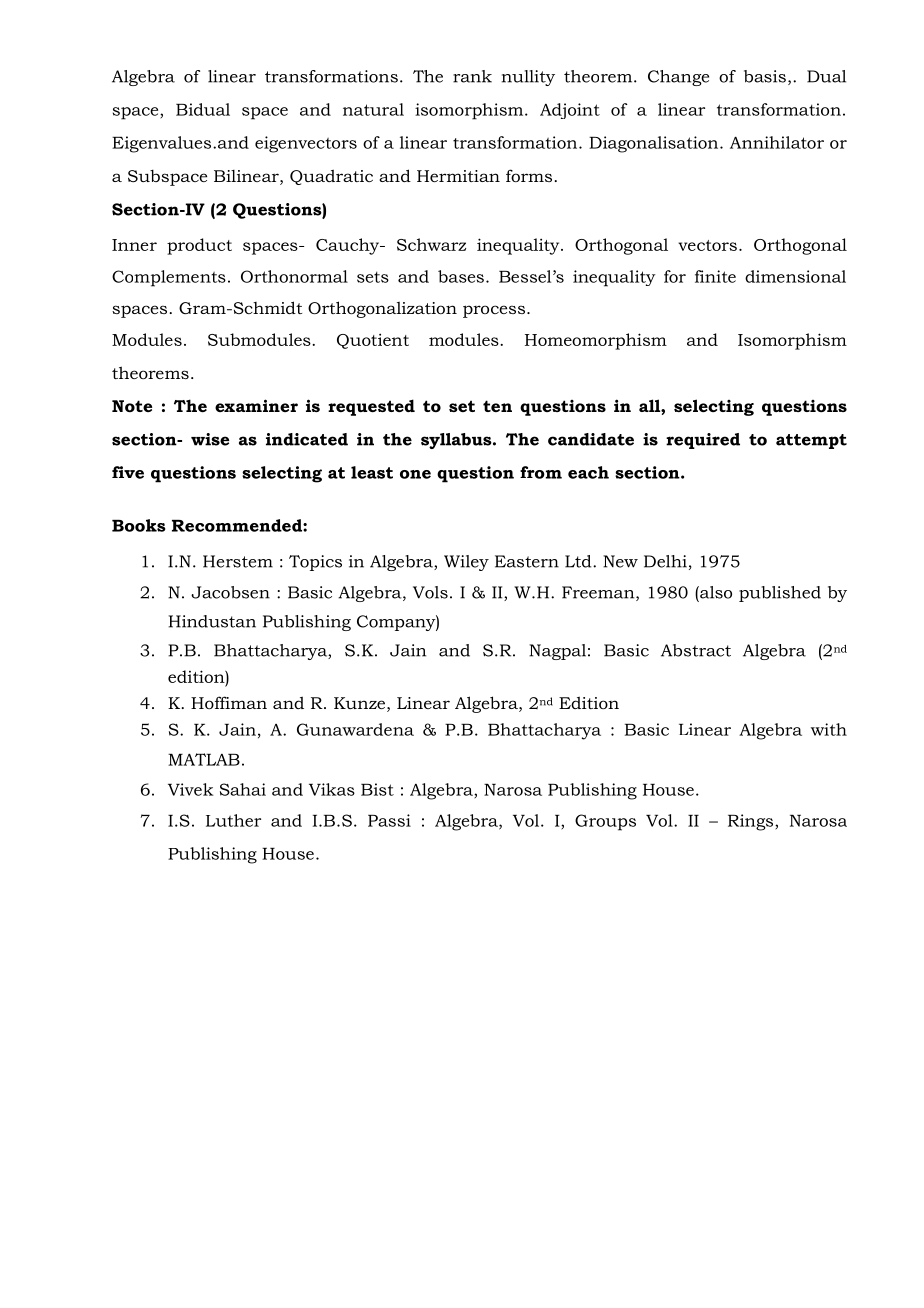  I want to click on finite, so click(715, 276).
